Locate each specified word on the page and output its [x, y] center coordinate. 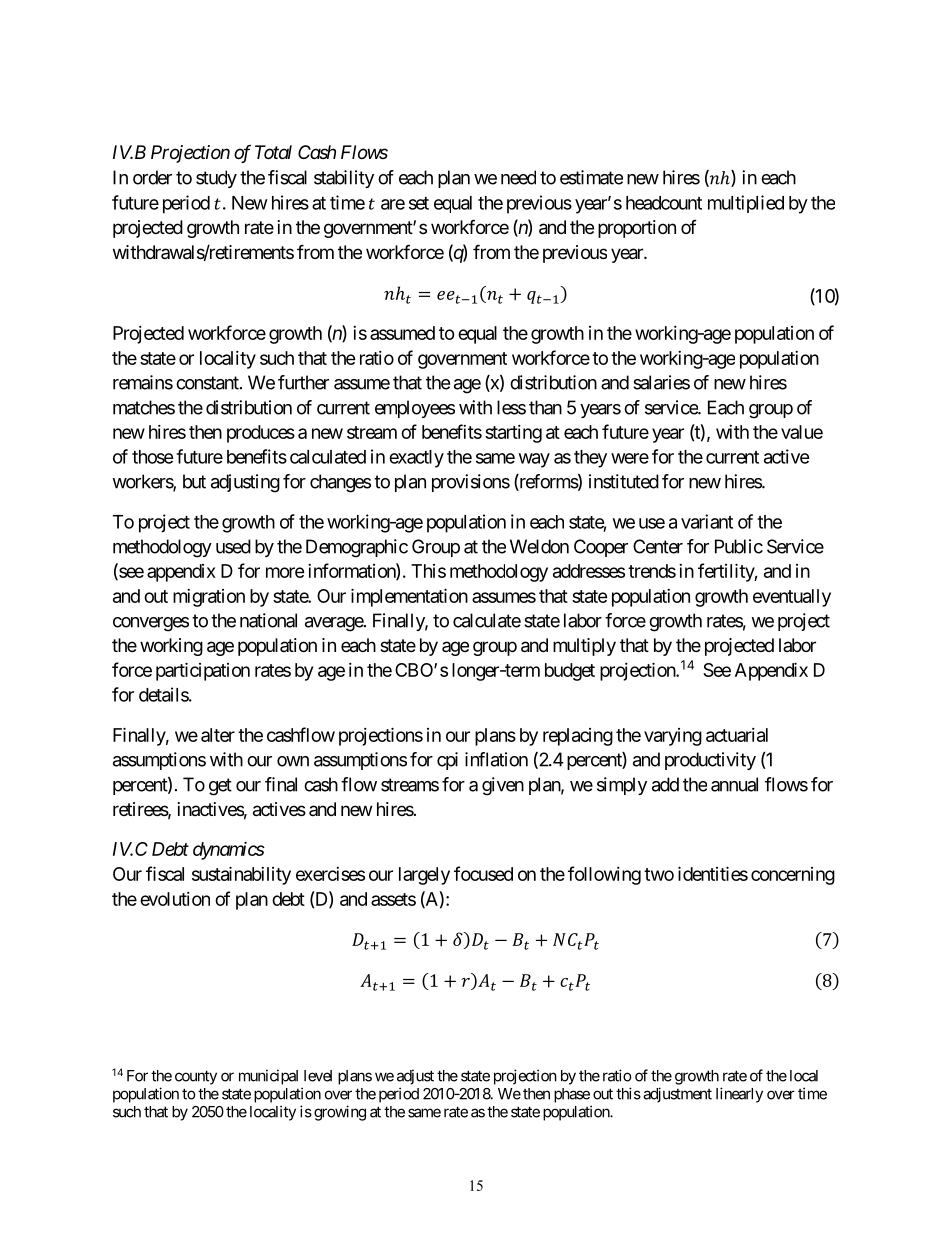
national [268, 620]
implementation [409, 597]
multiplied [746, 204]
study [216, 179]
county [196, 1077]
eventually [792, 598]
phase [572, 1095]
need [518, 177]
